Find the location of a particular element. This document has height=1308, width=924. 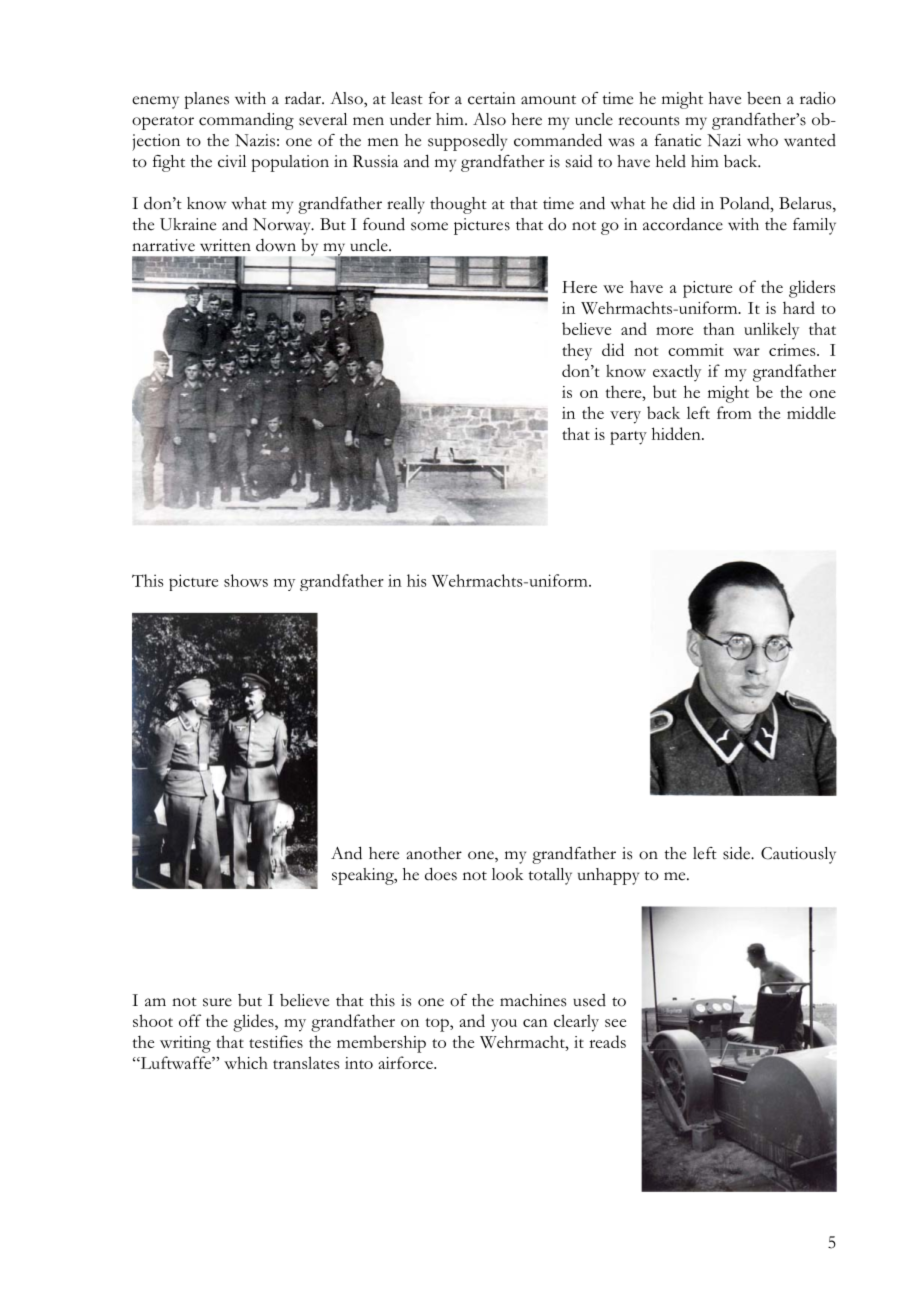

shows is located at coordinates (246, 580).
